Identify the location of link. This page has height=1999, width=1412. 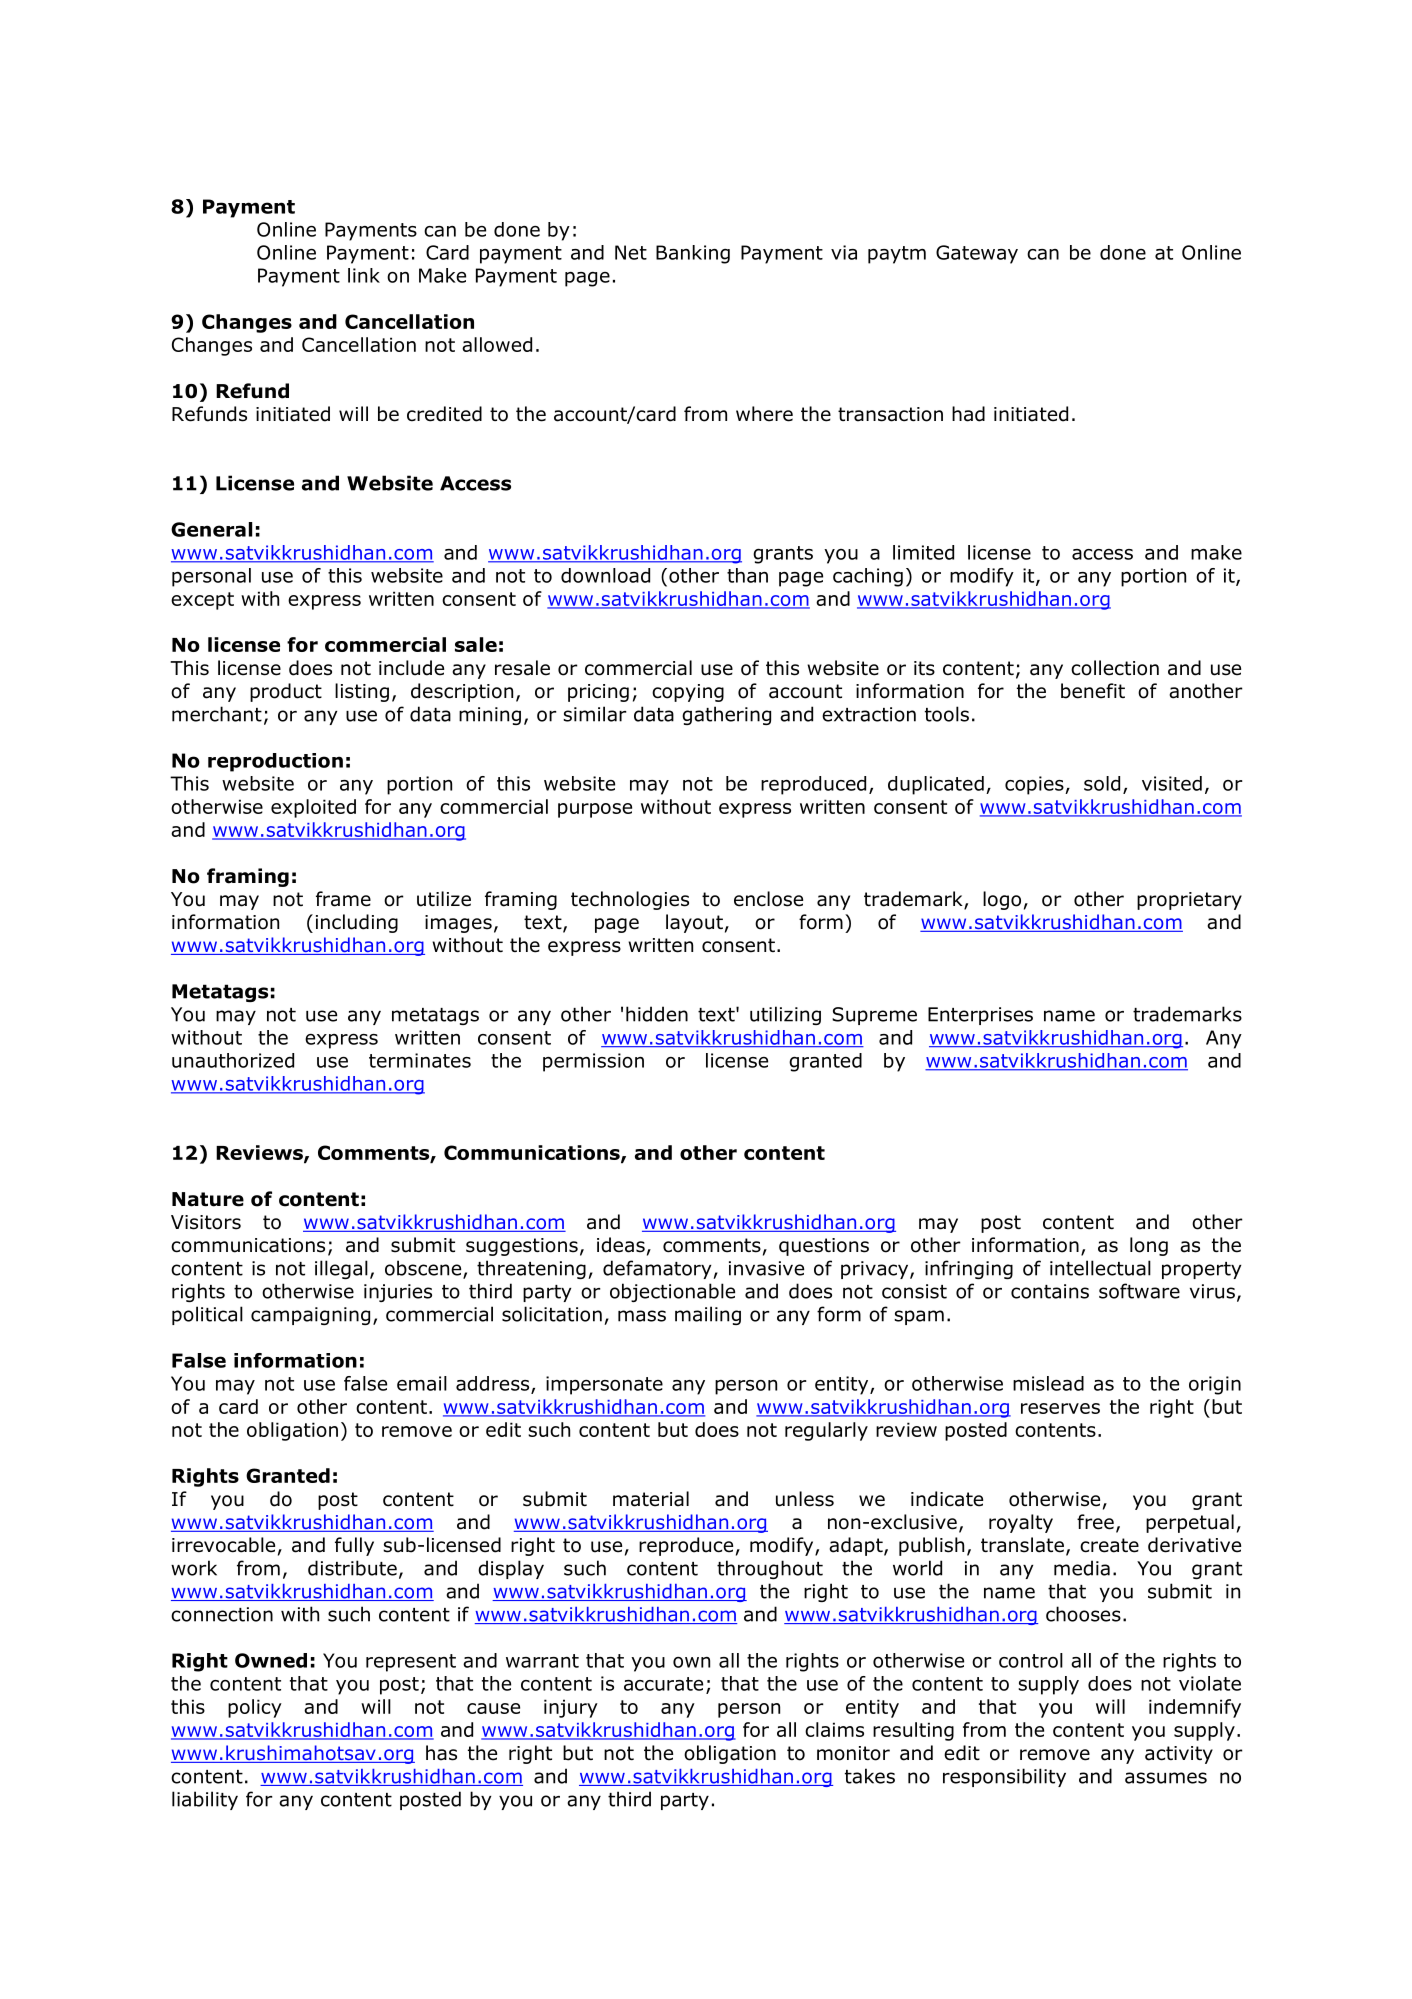
(364, 275).
